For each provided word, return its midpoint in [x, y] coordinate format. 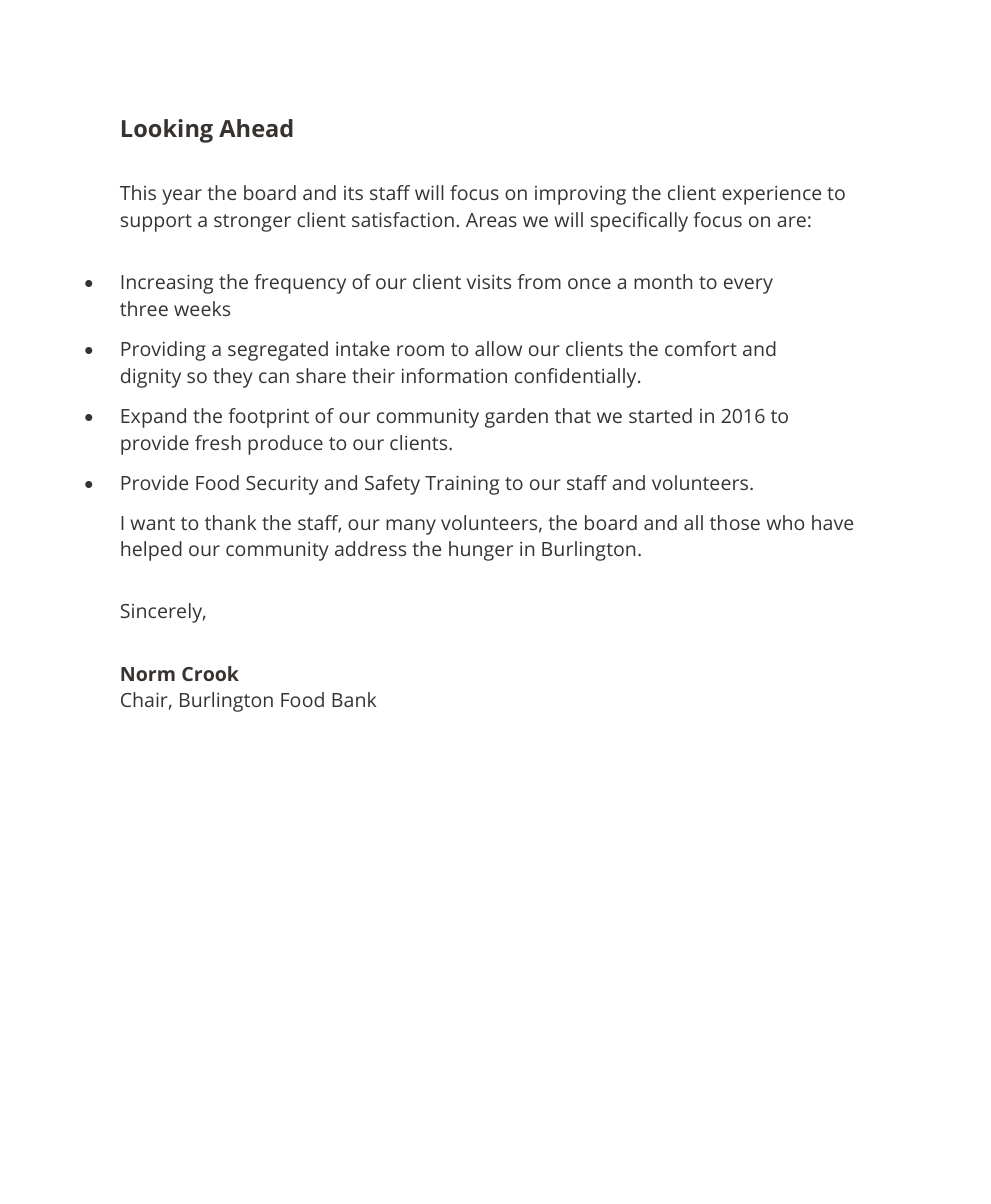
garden [516, 418]
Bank [354, 699]
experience [771, 195]
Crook [210, 673]
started [660, 415]
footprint [268, 418]
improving [580, 195]
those [735, 522]
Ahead [256, 128]
